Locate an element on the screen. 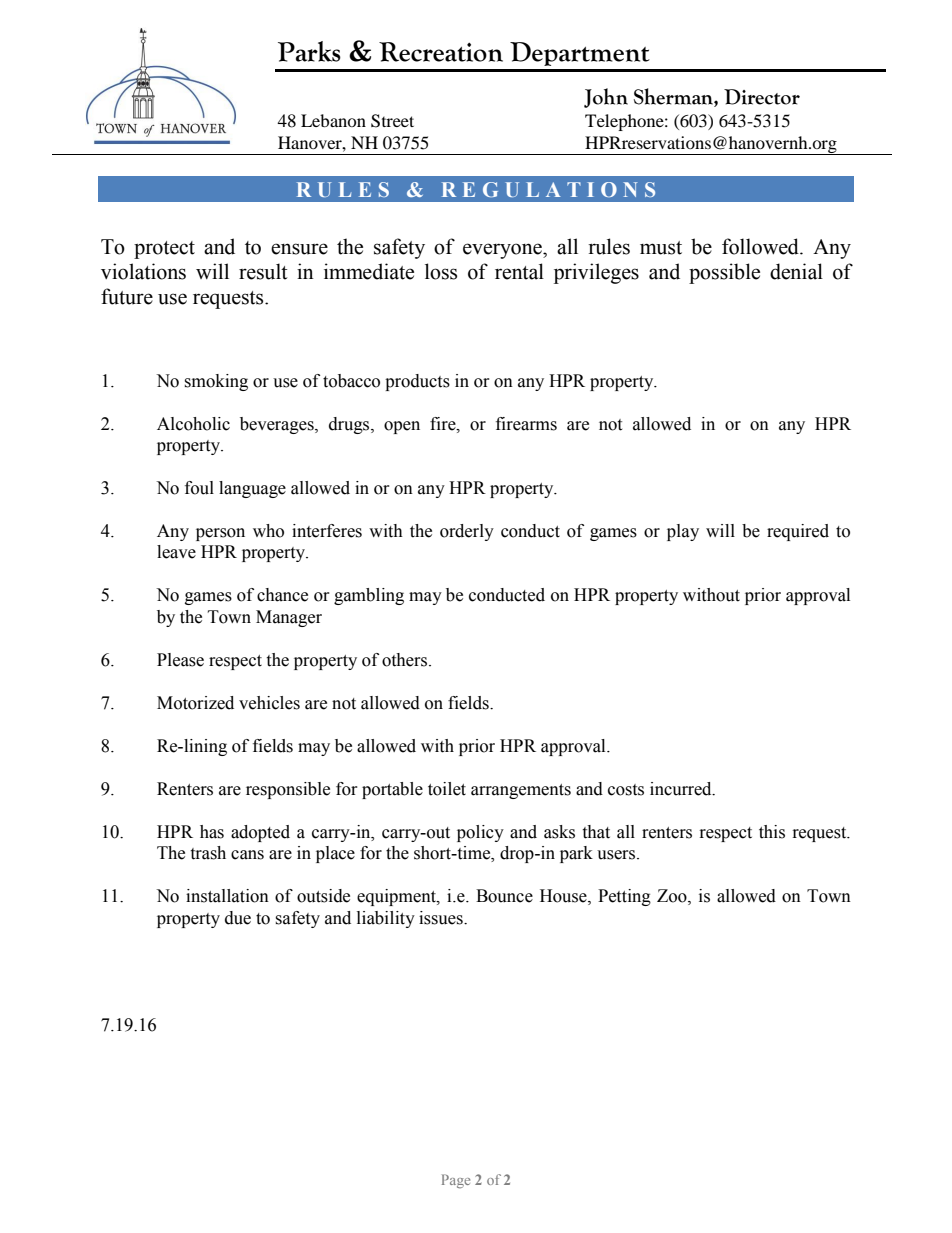  others is located at coordinates (406, 660).
